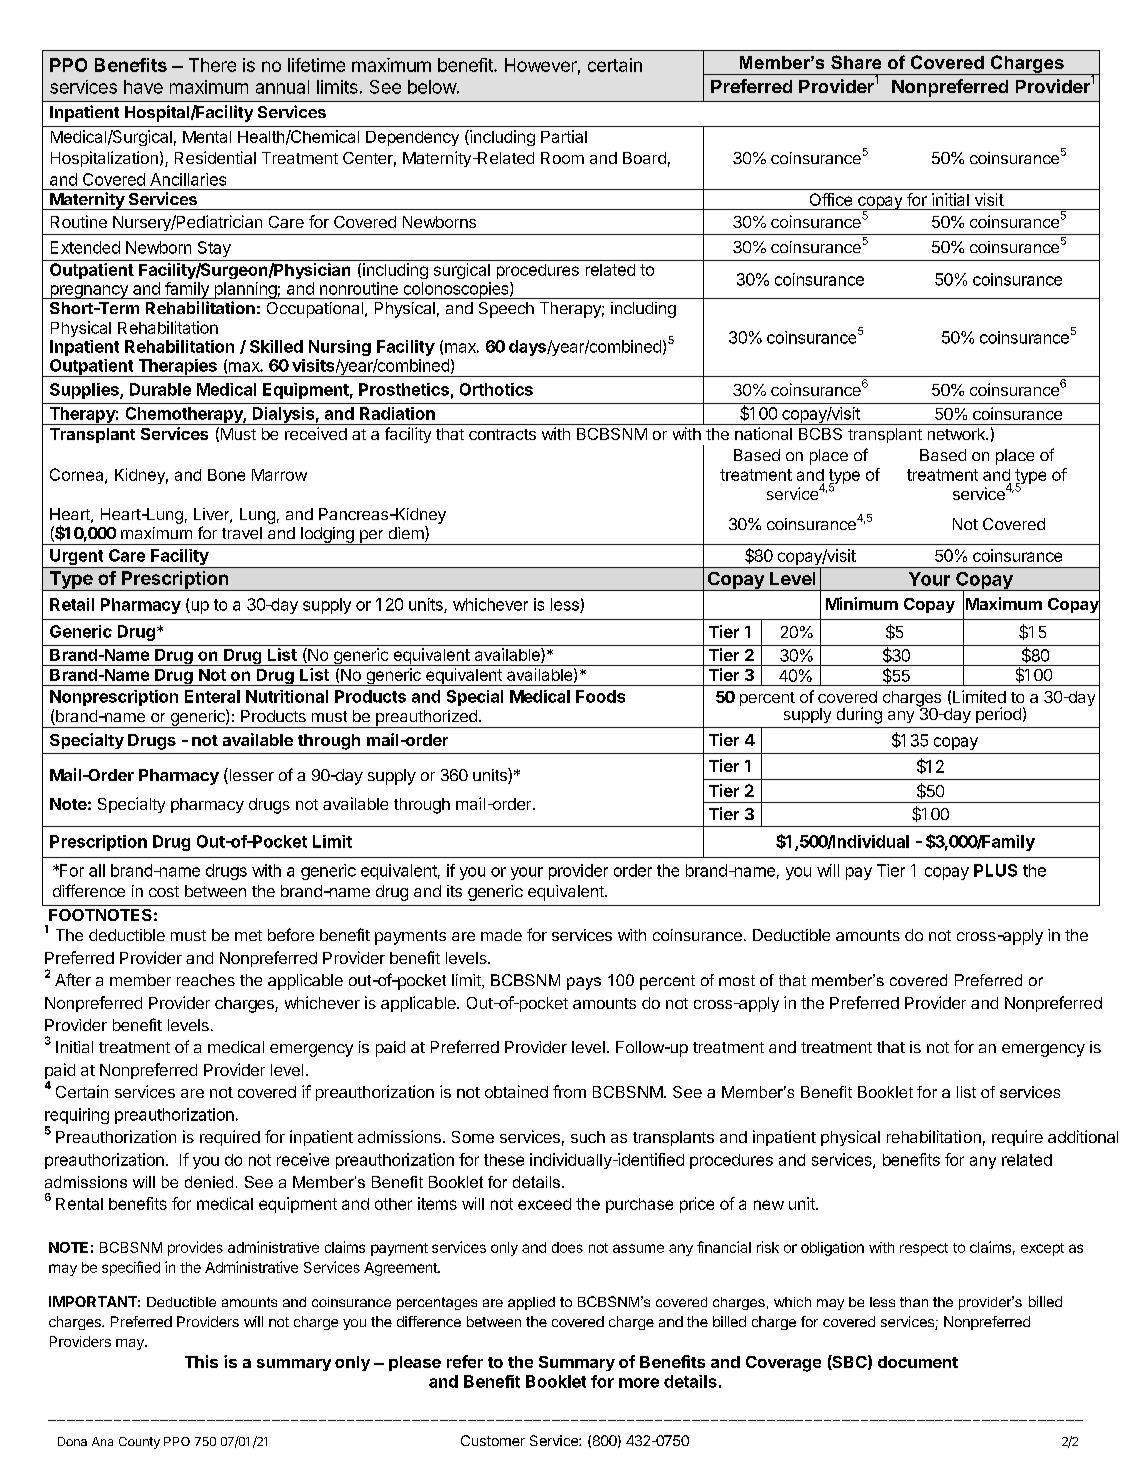 The height and width of the image is (1478, 1142). Describe the element at coordinates (600, 696) in the image. I see `Foods` at that location.
